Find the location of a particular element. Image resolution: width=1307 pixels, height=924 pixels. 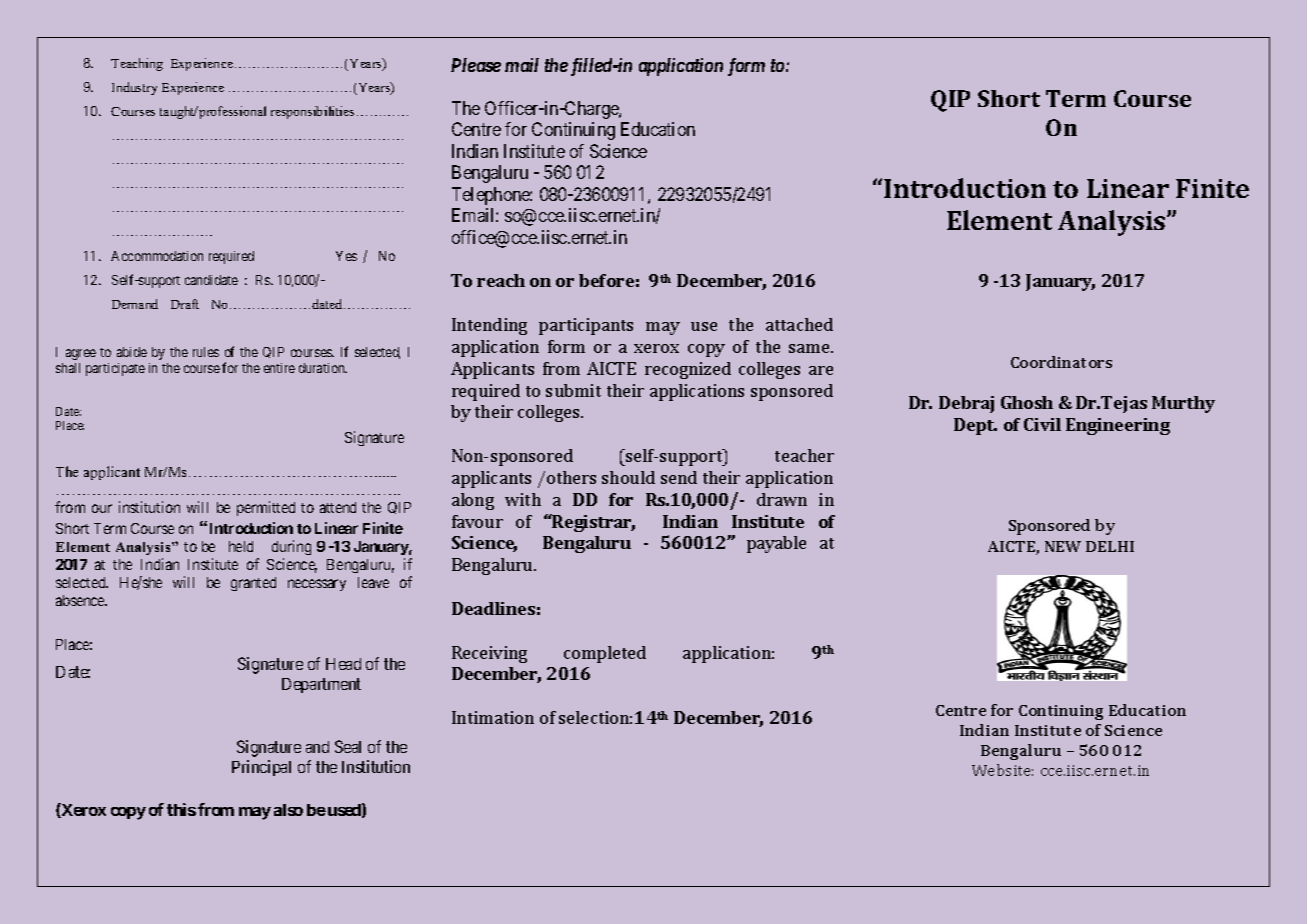

reach is located at coordinates (501, 280).
